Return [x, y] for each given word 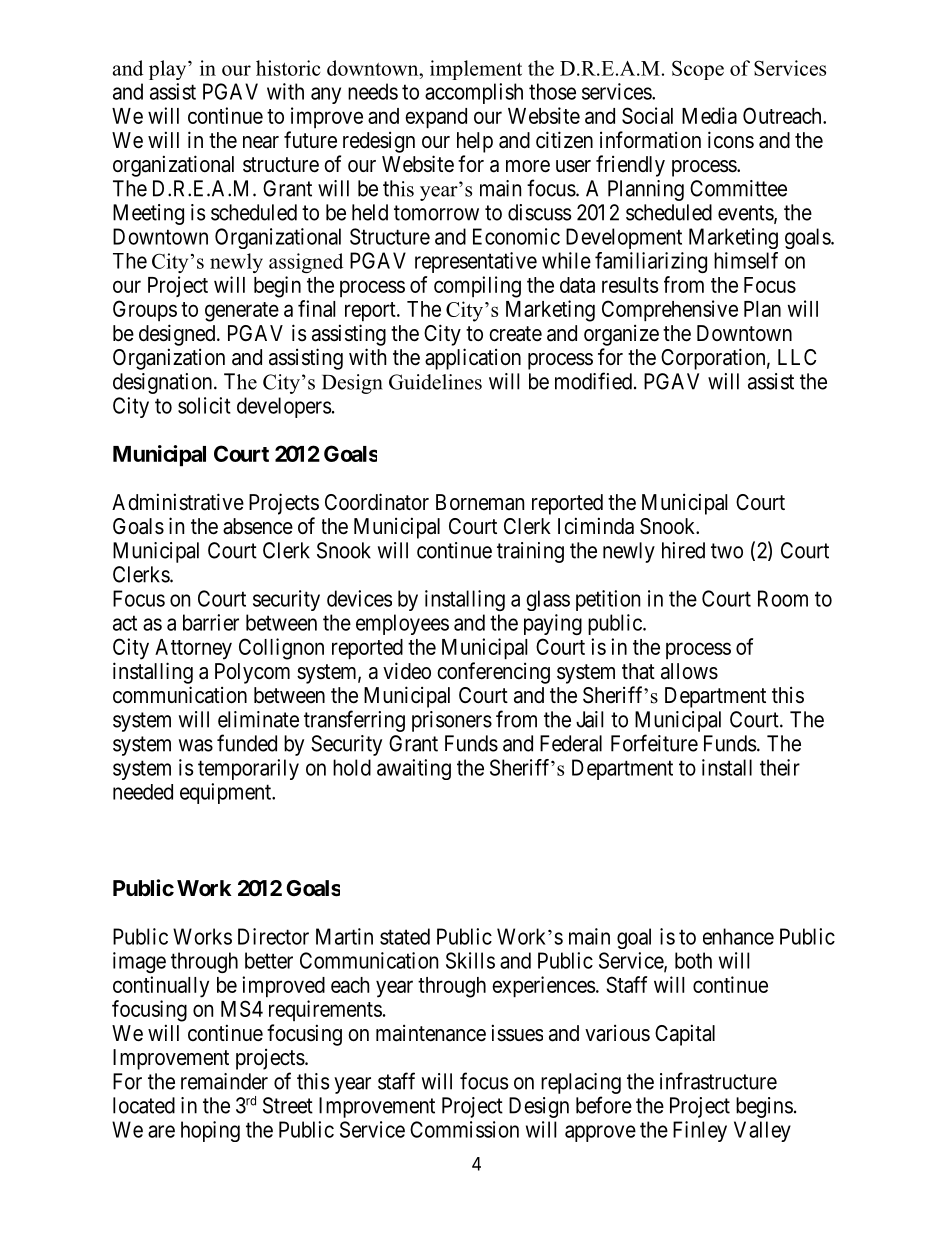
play [169, 70]
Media [709, 115]
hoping [210, 1131]
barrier [211, 622]
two [727, 551]
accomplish [474, 93]
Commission [464, 1129]
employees [402, 624]
